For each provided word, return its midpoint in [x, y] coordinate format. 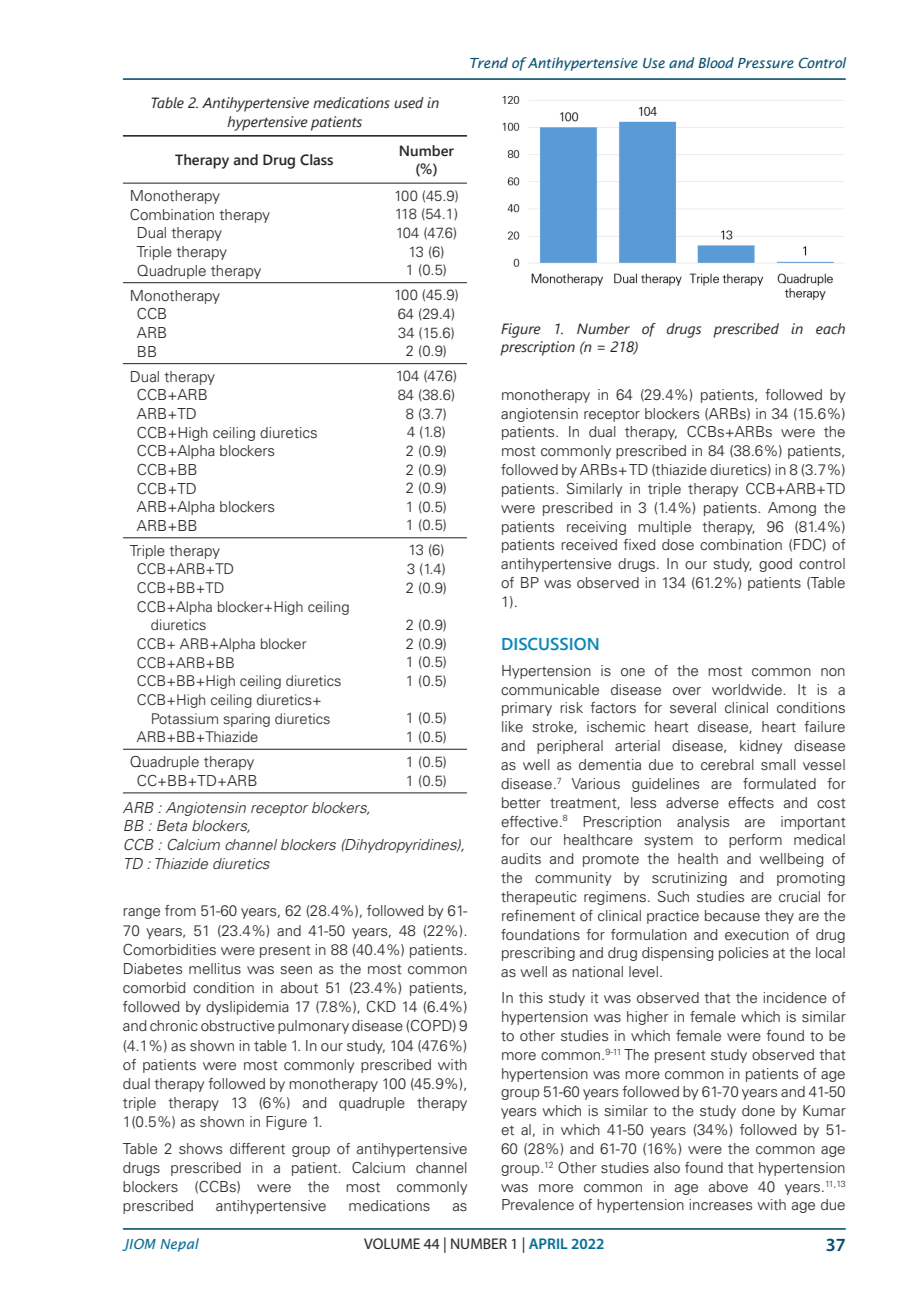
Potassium [185, 718]
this [531, 997]
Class [316, 160]
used [409, 103]
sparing [246, 720]
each [830, 329]
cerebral [727, 765]
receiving [596, 528]
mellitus [215, 968]
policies [743, 954]
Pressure [766, 63]
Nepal [179, 1245]
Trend [489, 62]
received [589, 544]
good [775, 565]
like [512, 726]
